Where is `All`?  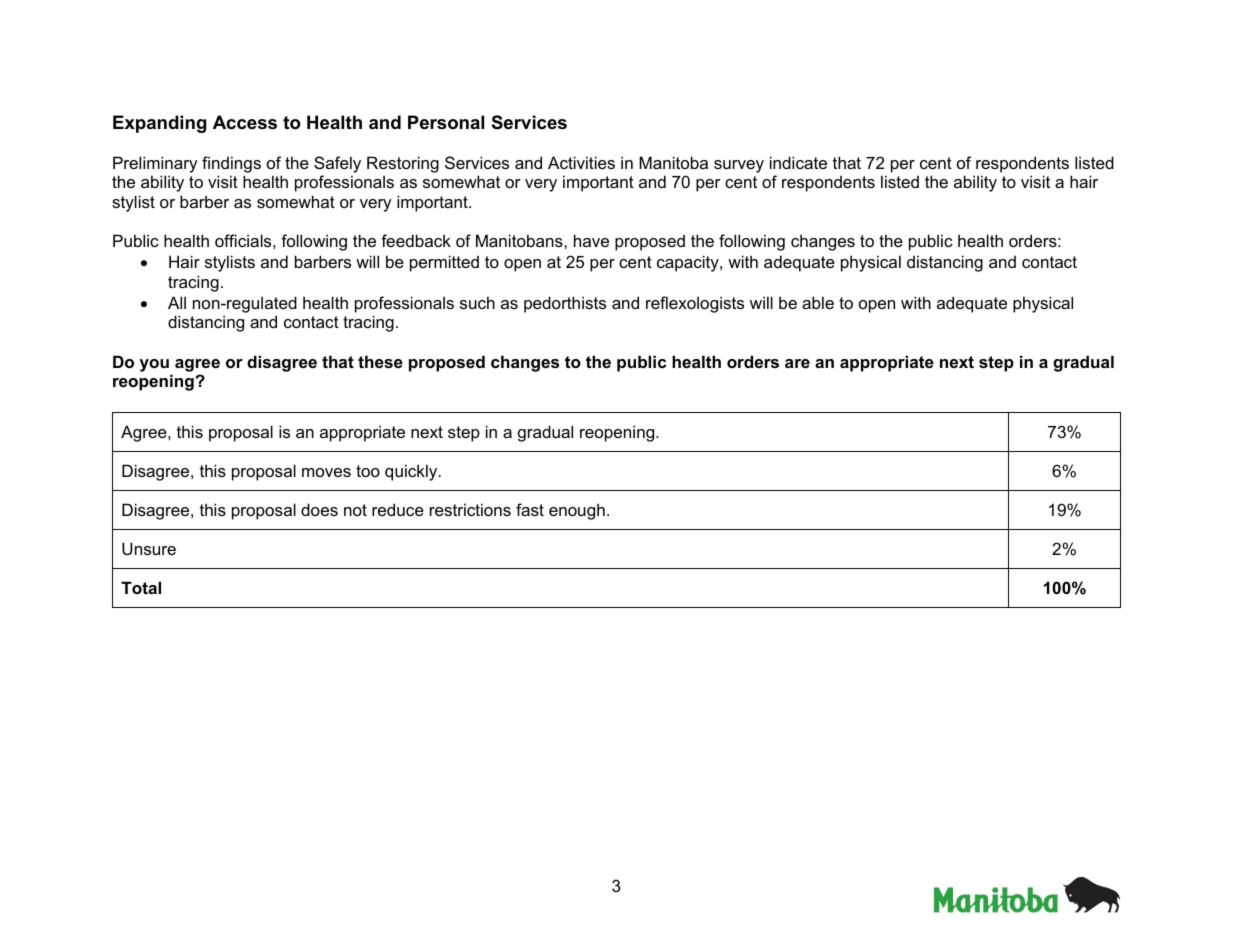 All is located at coordinates (177, 302).
